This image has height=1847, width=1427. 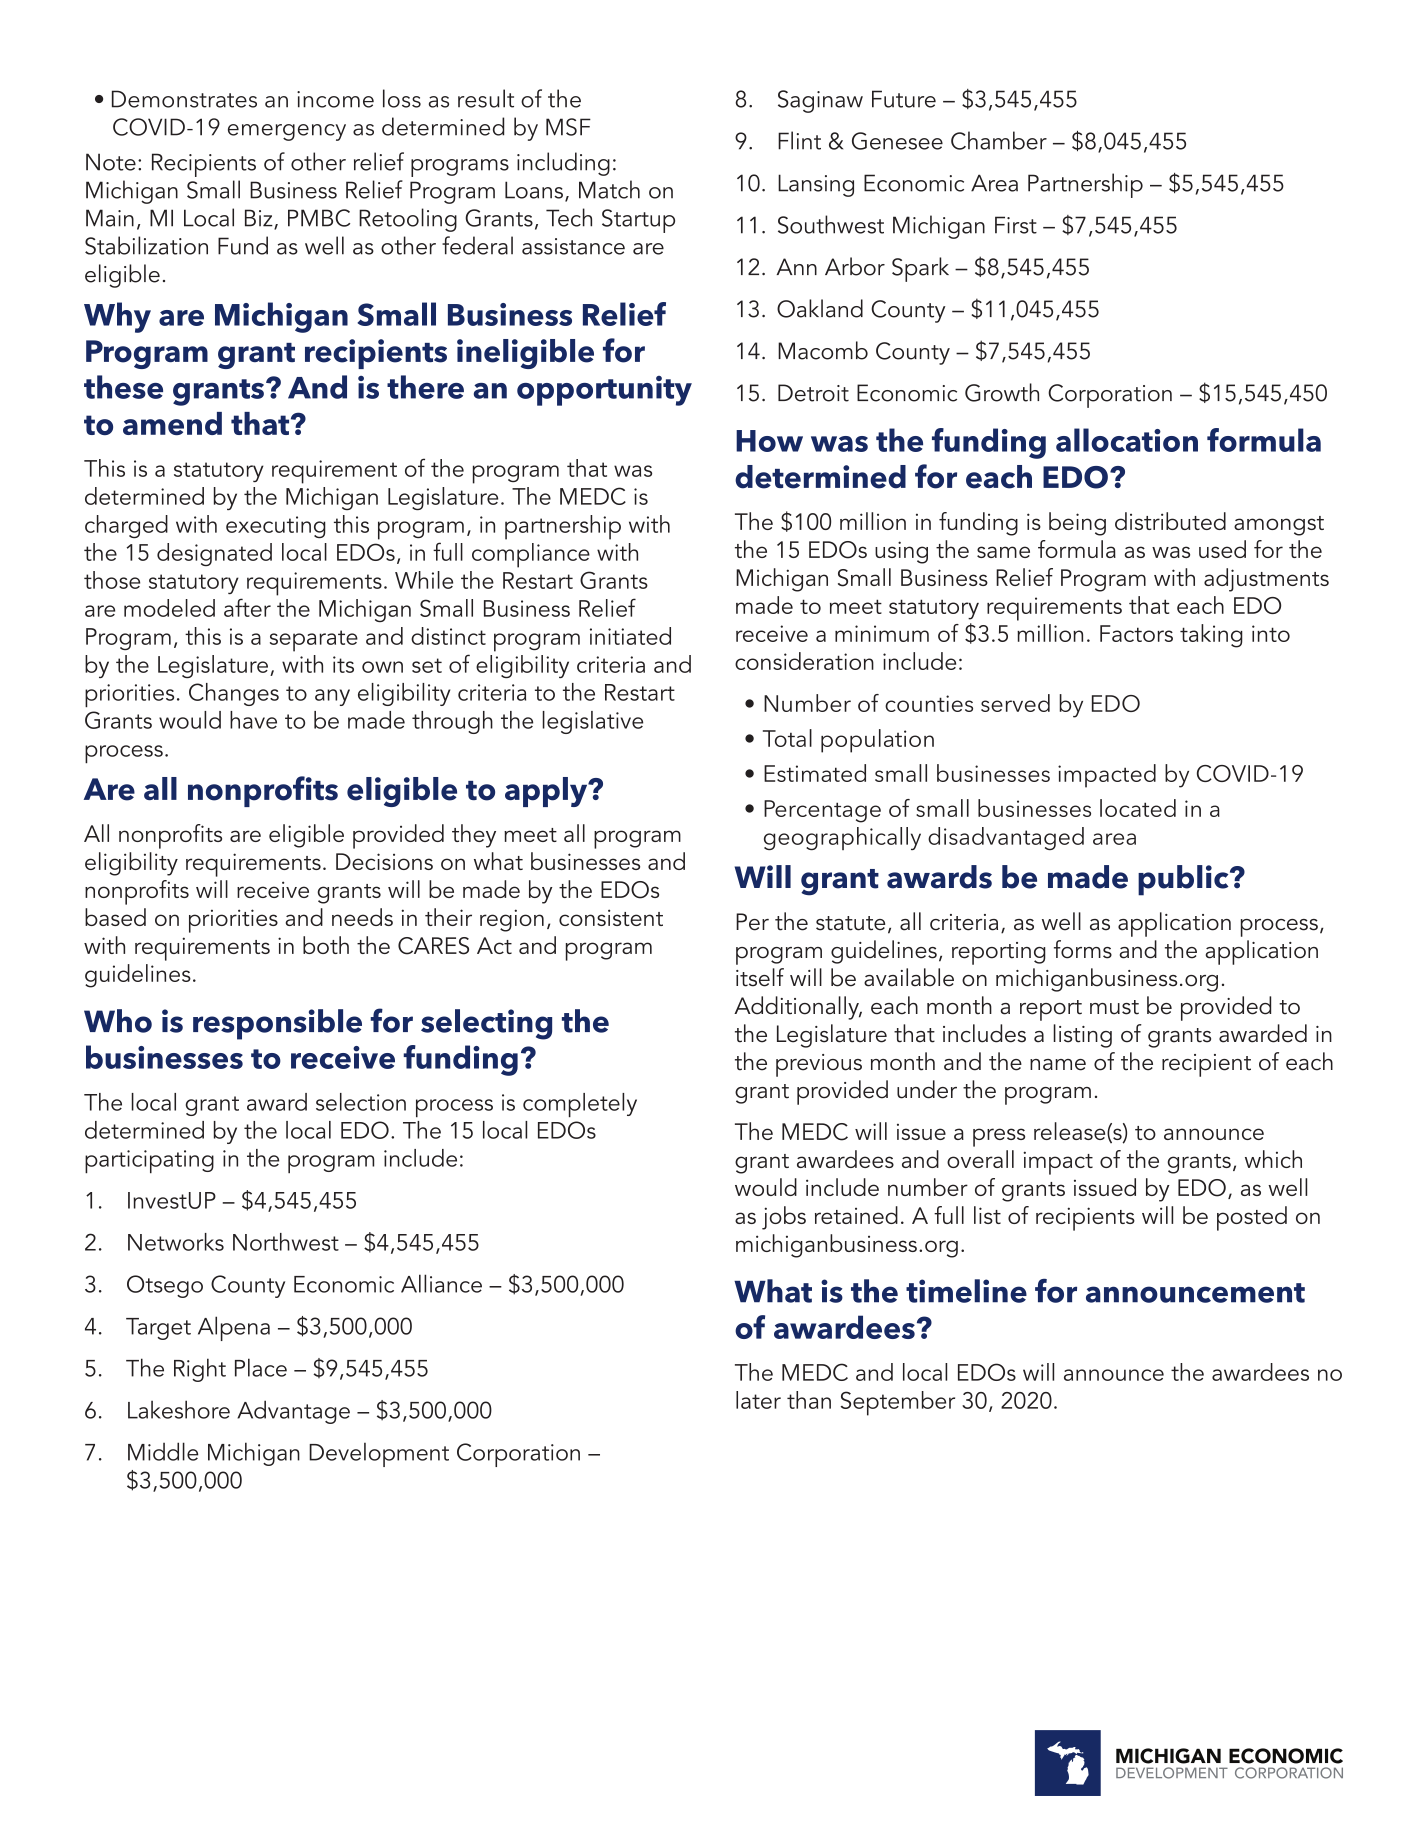 What do you see at coordinates (1136, 633) in the image?
I see `Factors` at bounding box center [1136, 633].
